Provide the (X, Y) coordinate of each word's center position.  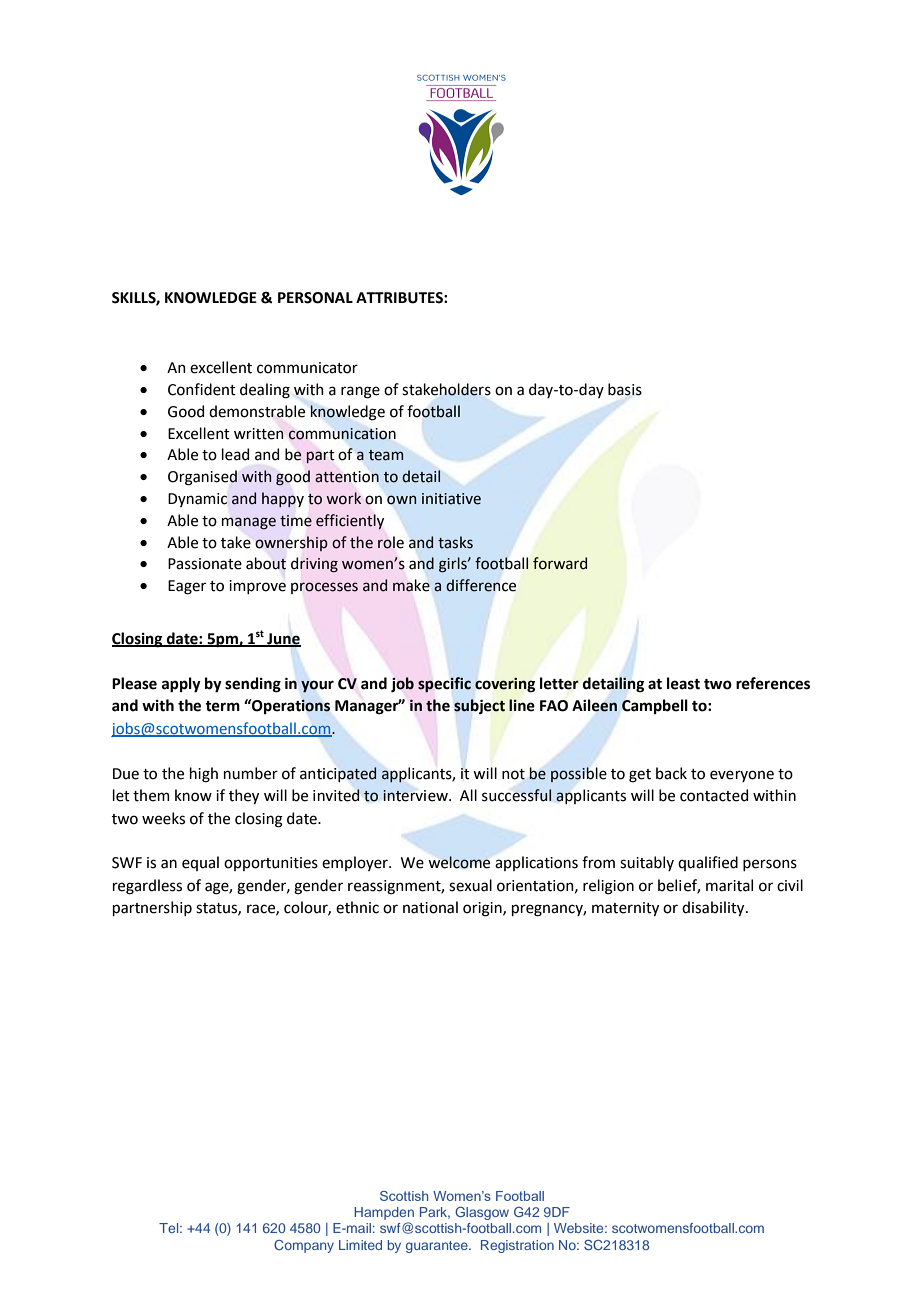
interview (416, 796)
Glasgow (482, 1213)
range (360, 392)
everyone (742, 776)
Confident (202, 389)
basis (625, 389)
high (204, 775)
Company (304, 1246)
